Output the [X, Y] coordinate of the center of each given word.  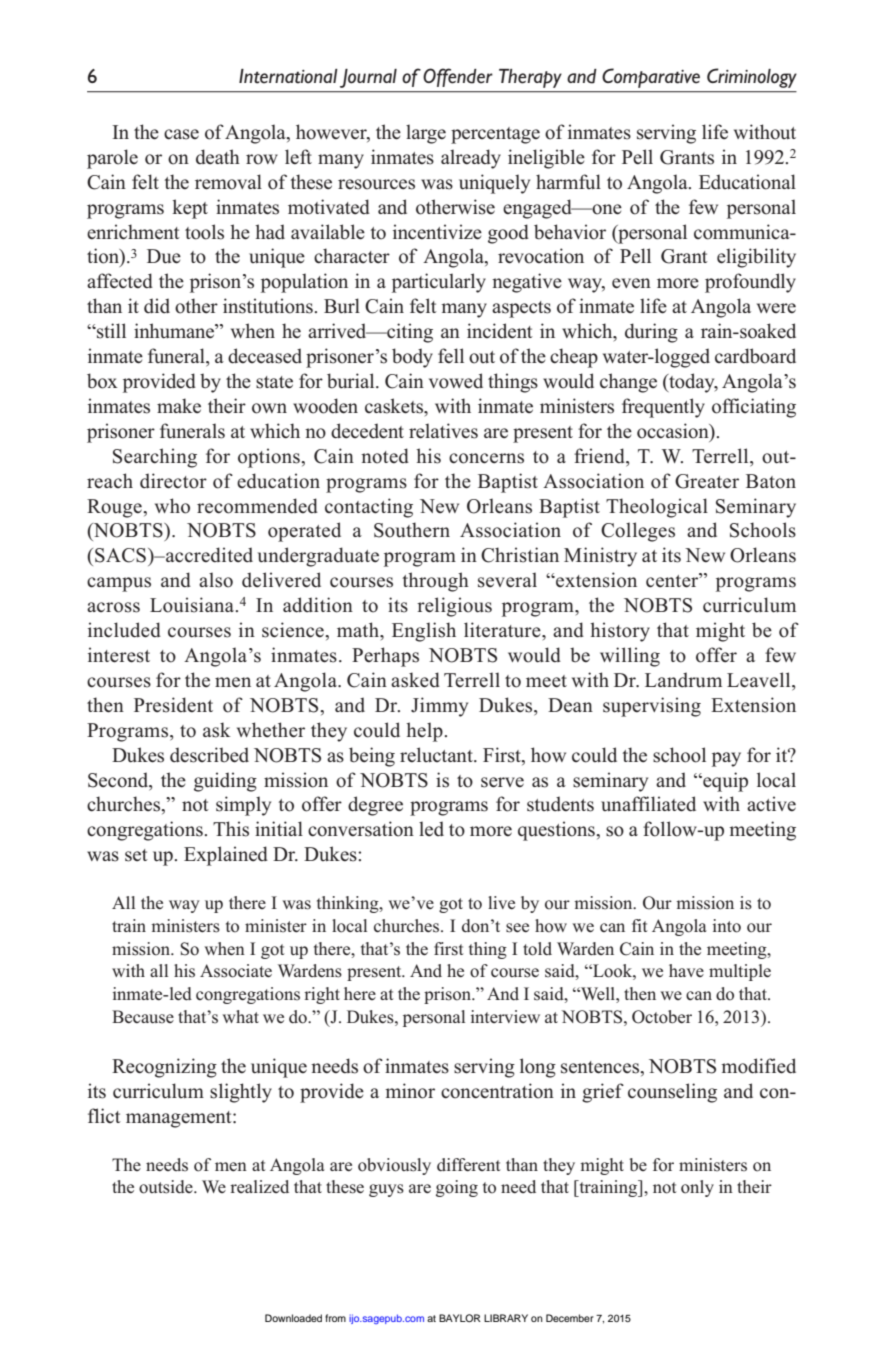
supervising [652, 707]
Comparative [651, 78]
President [173, 705]
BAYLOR [460, 1318]
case [181, 134]
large [426, 134]
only [697, 1188]
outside [167, 1187]
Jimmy [439, 707]
